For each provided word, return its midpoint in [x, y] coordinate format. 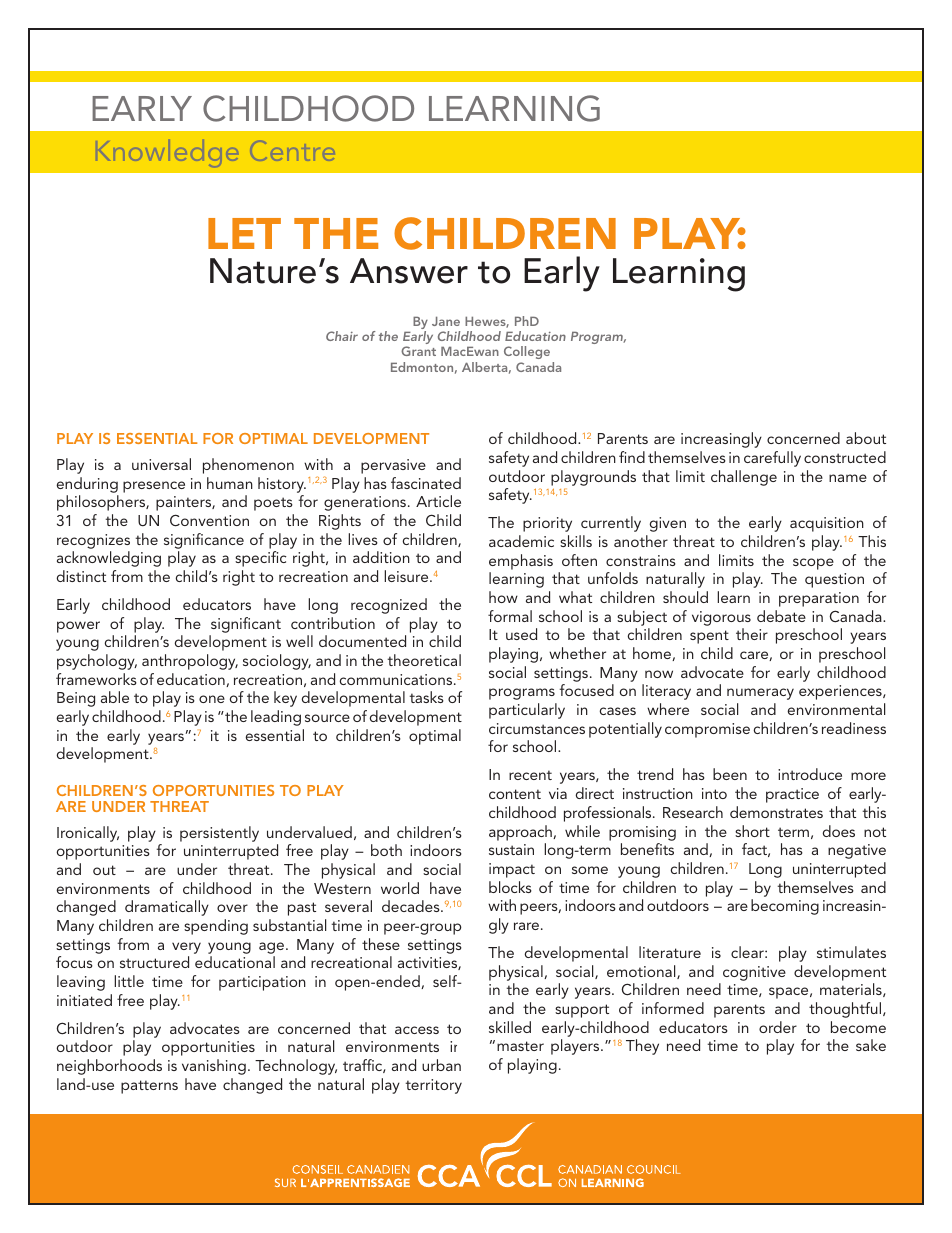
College [528, 354]
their [752, 634]
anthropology [190, 662]
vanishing [214, 1067]
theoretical [424, 660]
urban [441, 1065]
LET [244, 233]
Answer [409, 271]
